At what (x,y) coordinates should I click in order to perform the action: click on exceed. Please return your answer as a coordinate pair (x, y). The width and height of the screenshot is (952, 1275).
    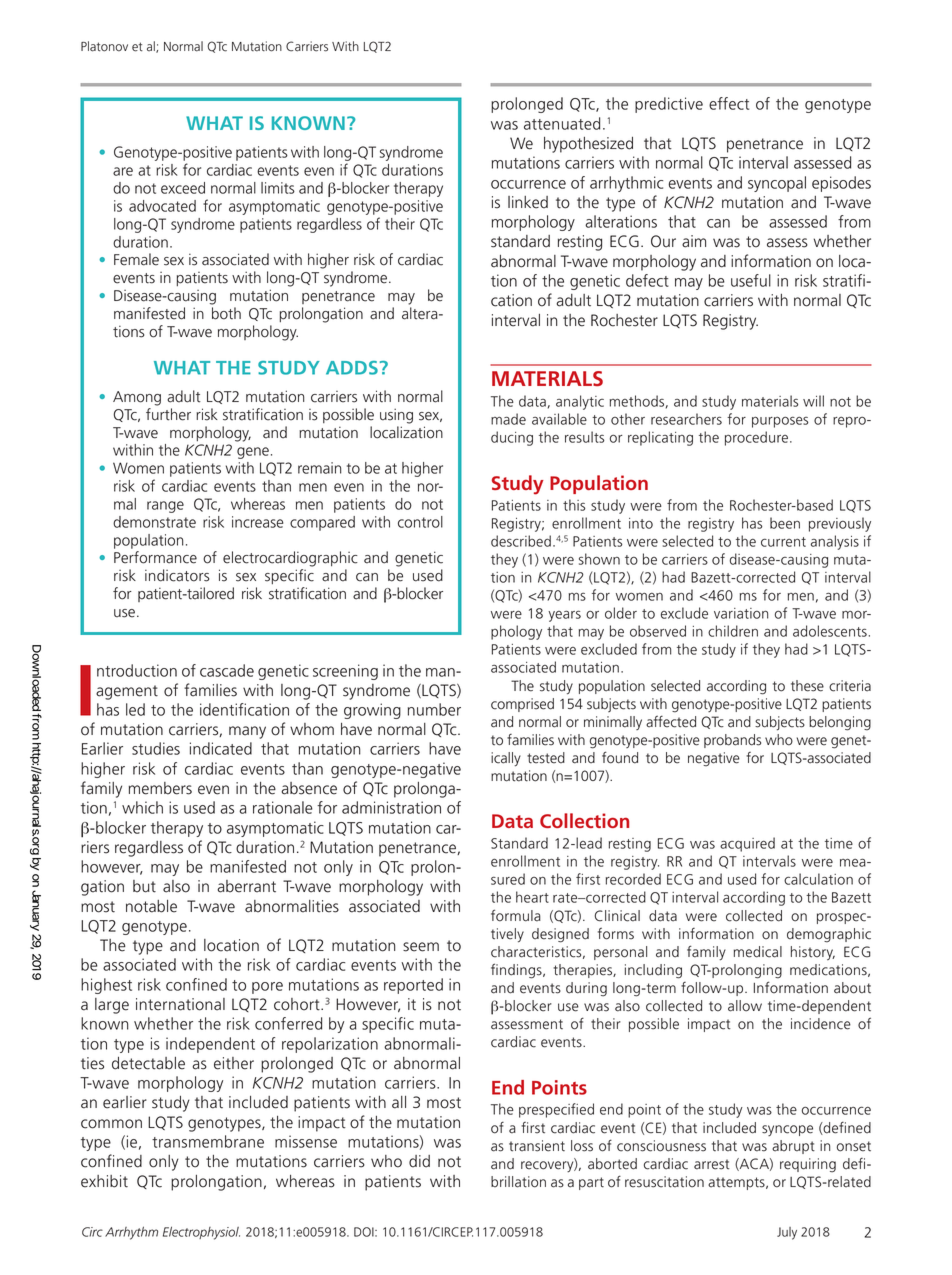
    Looking at the image, I should click on (183, 188).
